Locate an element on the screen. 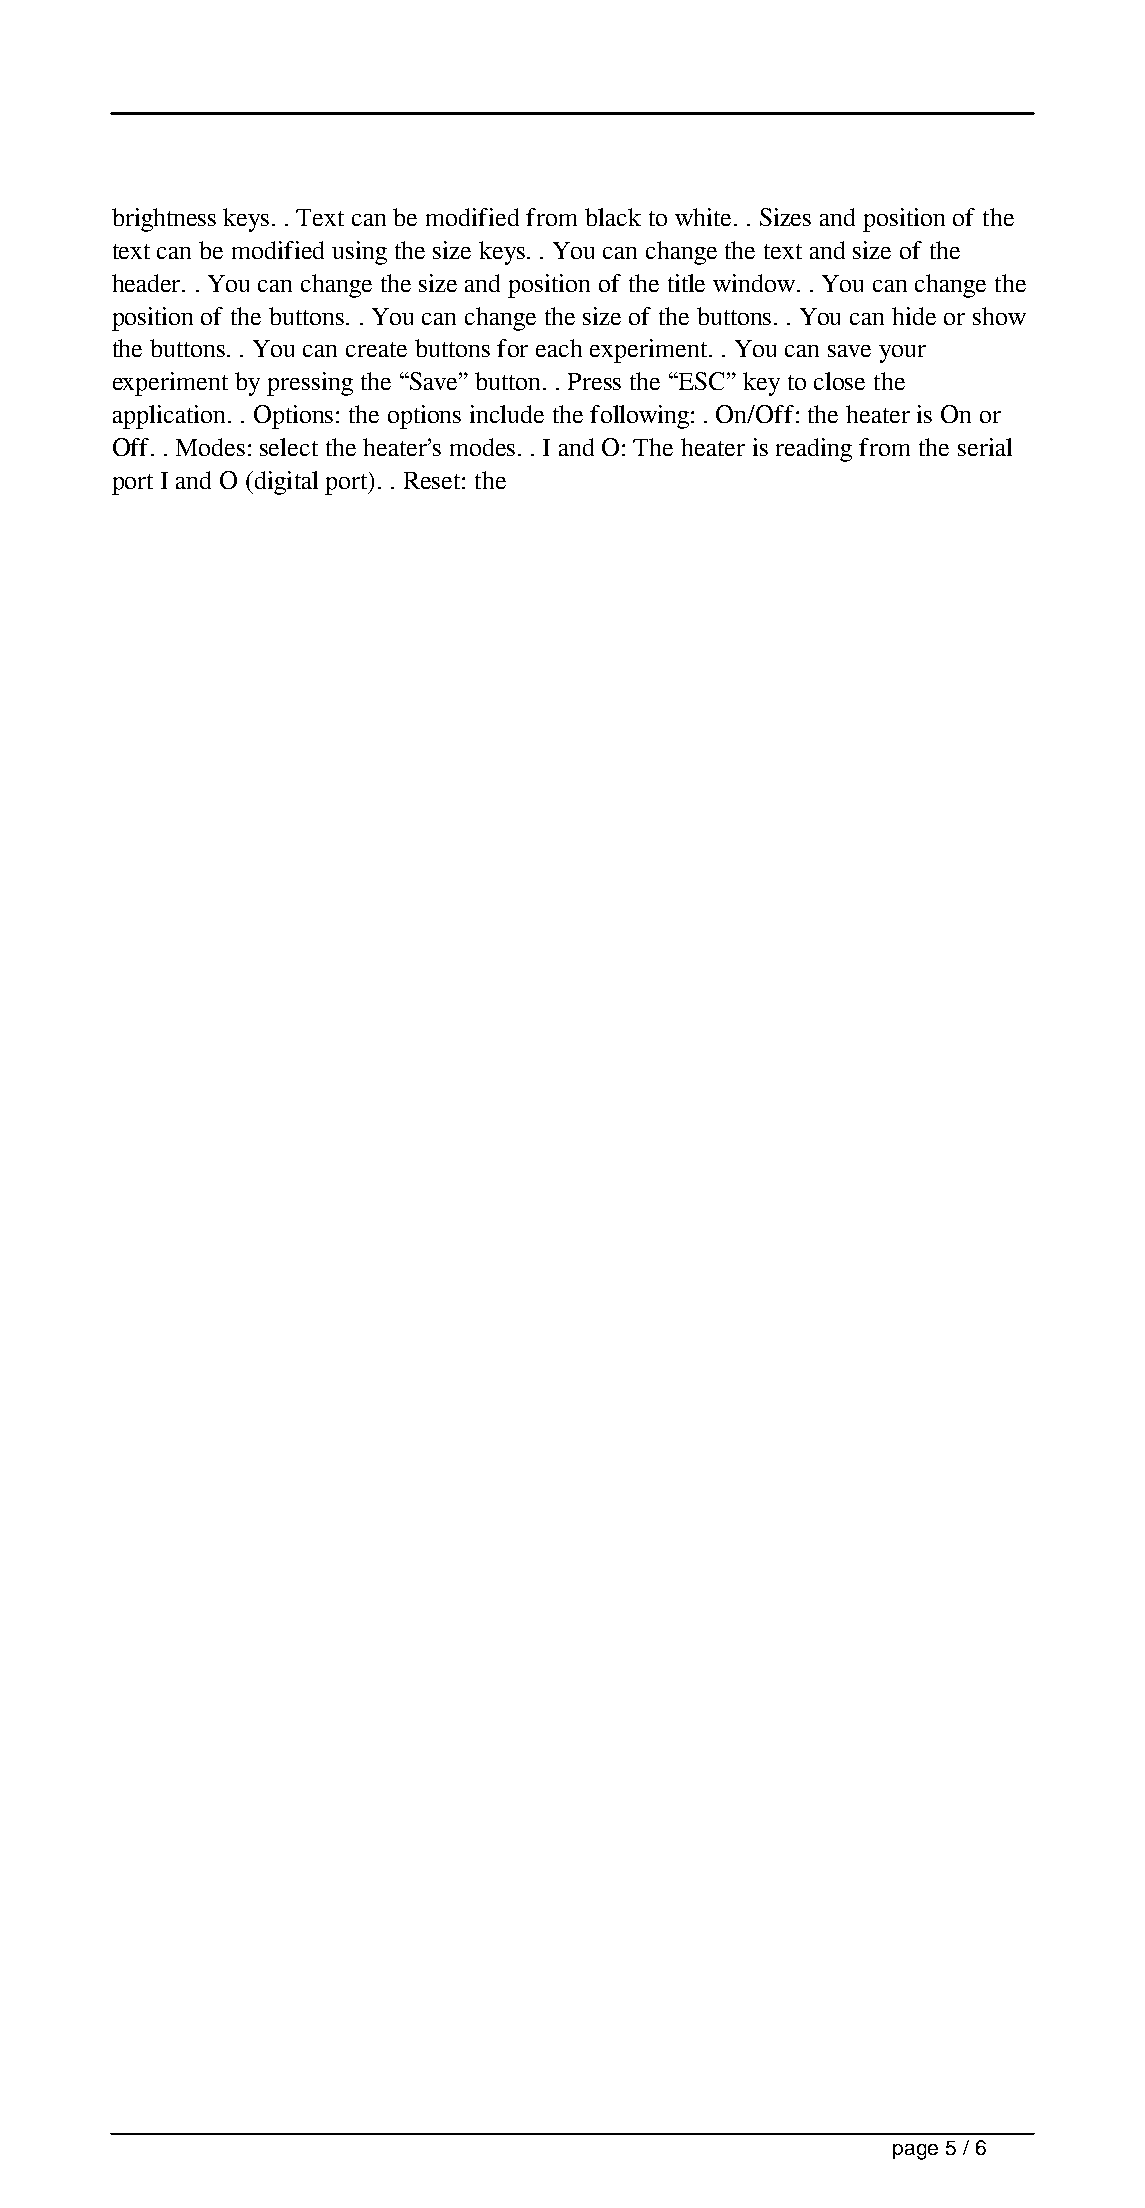 This screenshot has width=1145, height=2208. page is located at coordinates (915, 2152).
